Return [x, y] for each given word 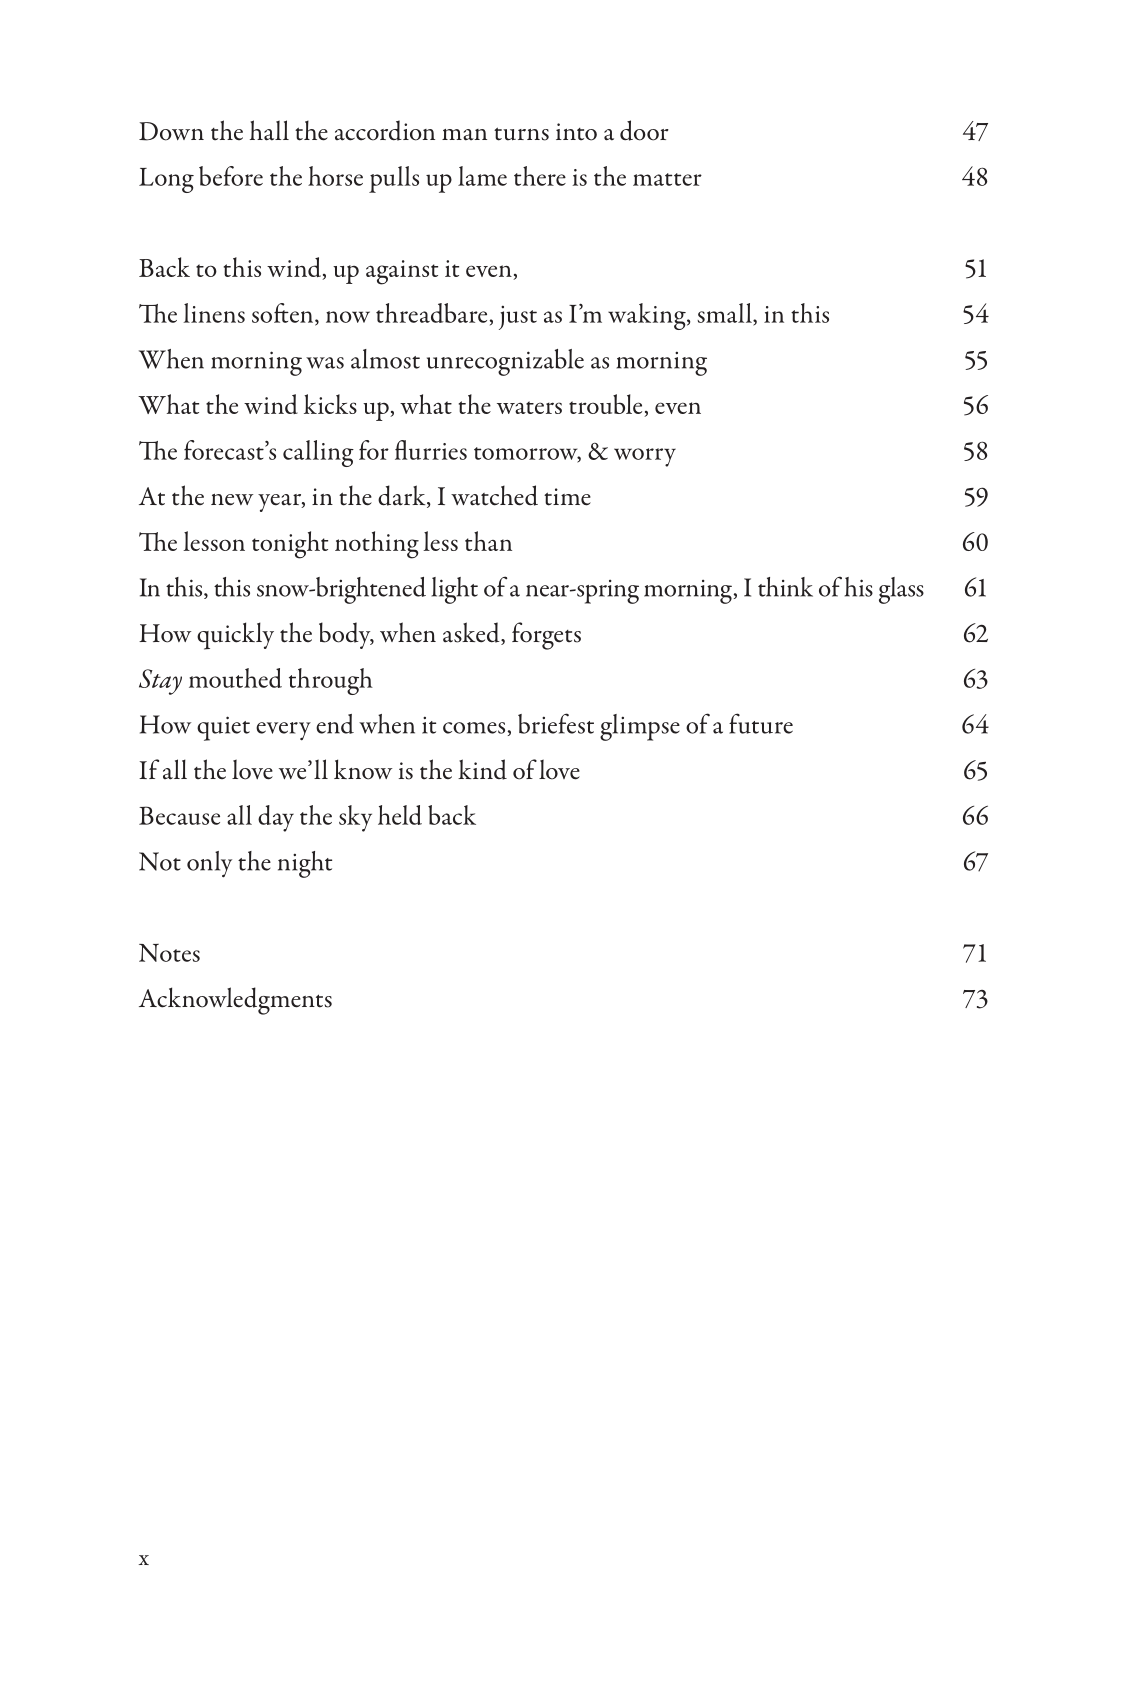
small [725, 313]
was [325, 363]
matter [667, 179]
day [276, 818]
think [785, 587]
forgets [546, 636]
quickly [235, 636]
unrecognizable [505, 362]
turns [521, 134]
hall [269, 130]
